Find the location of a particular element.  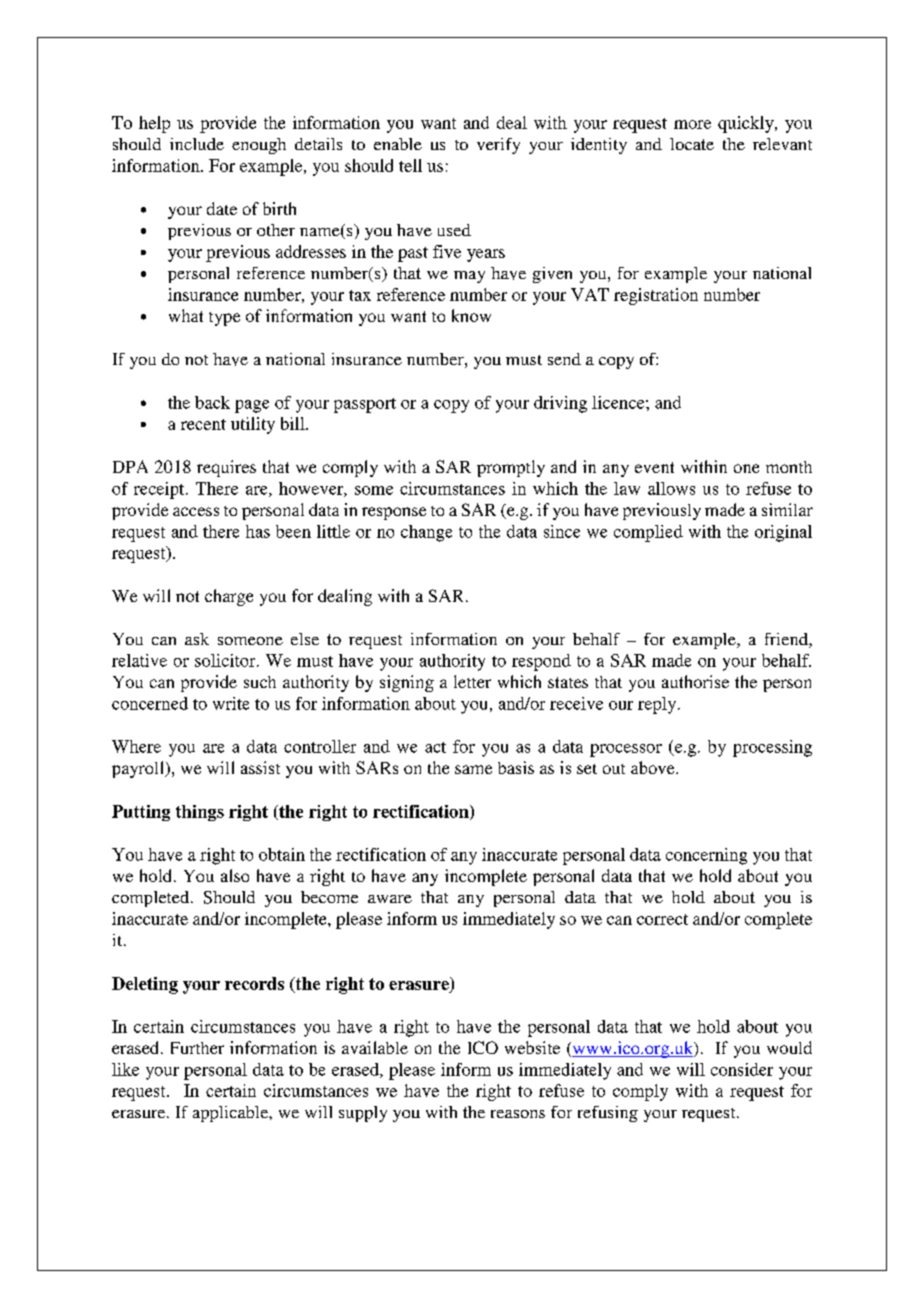

same is located at coordinates (473, 769).
